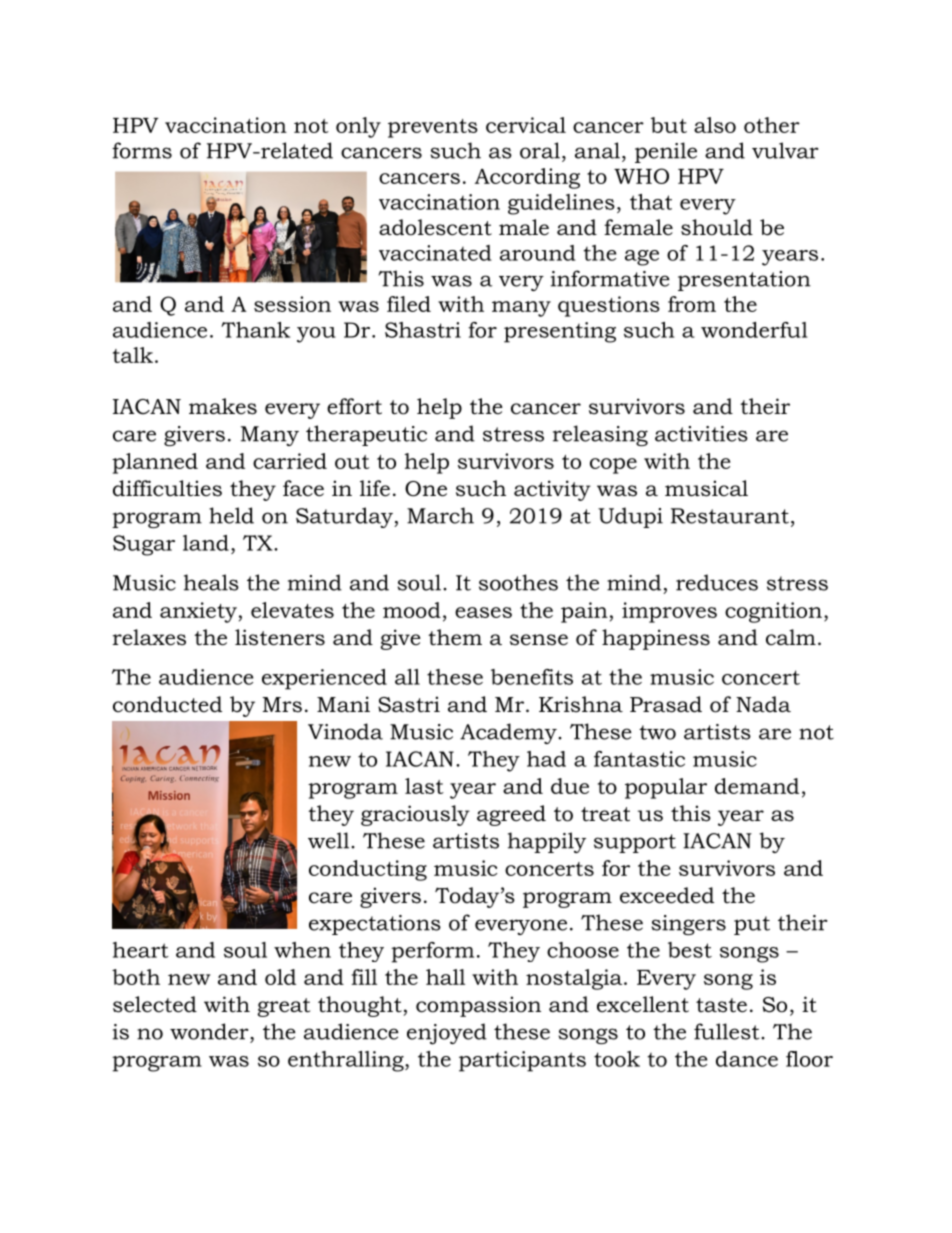  I want to click on Nada, so click(763, 704).
